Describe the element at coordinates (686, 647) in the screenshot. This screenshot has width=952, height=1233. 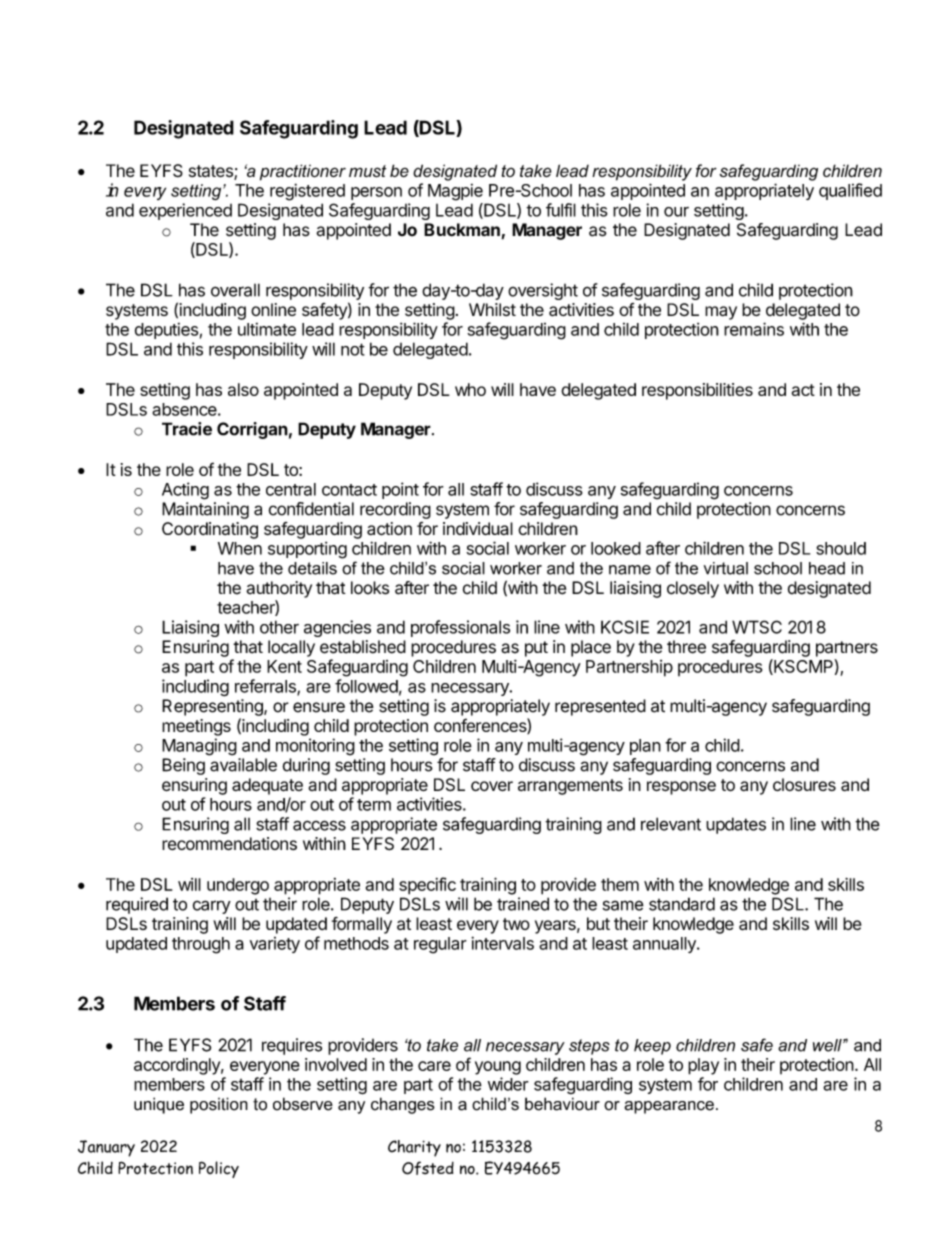
I see `three` at that location.
